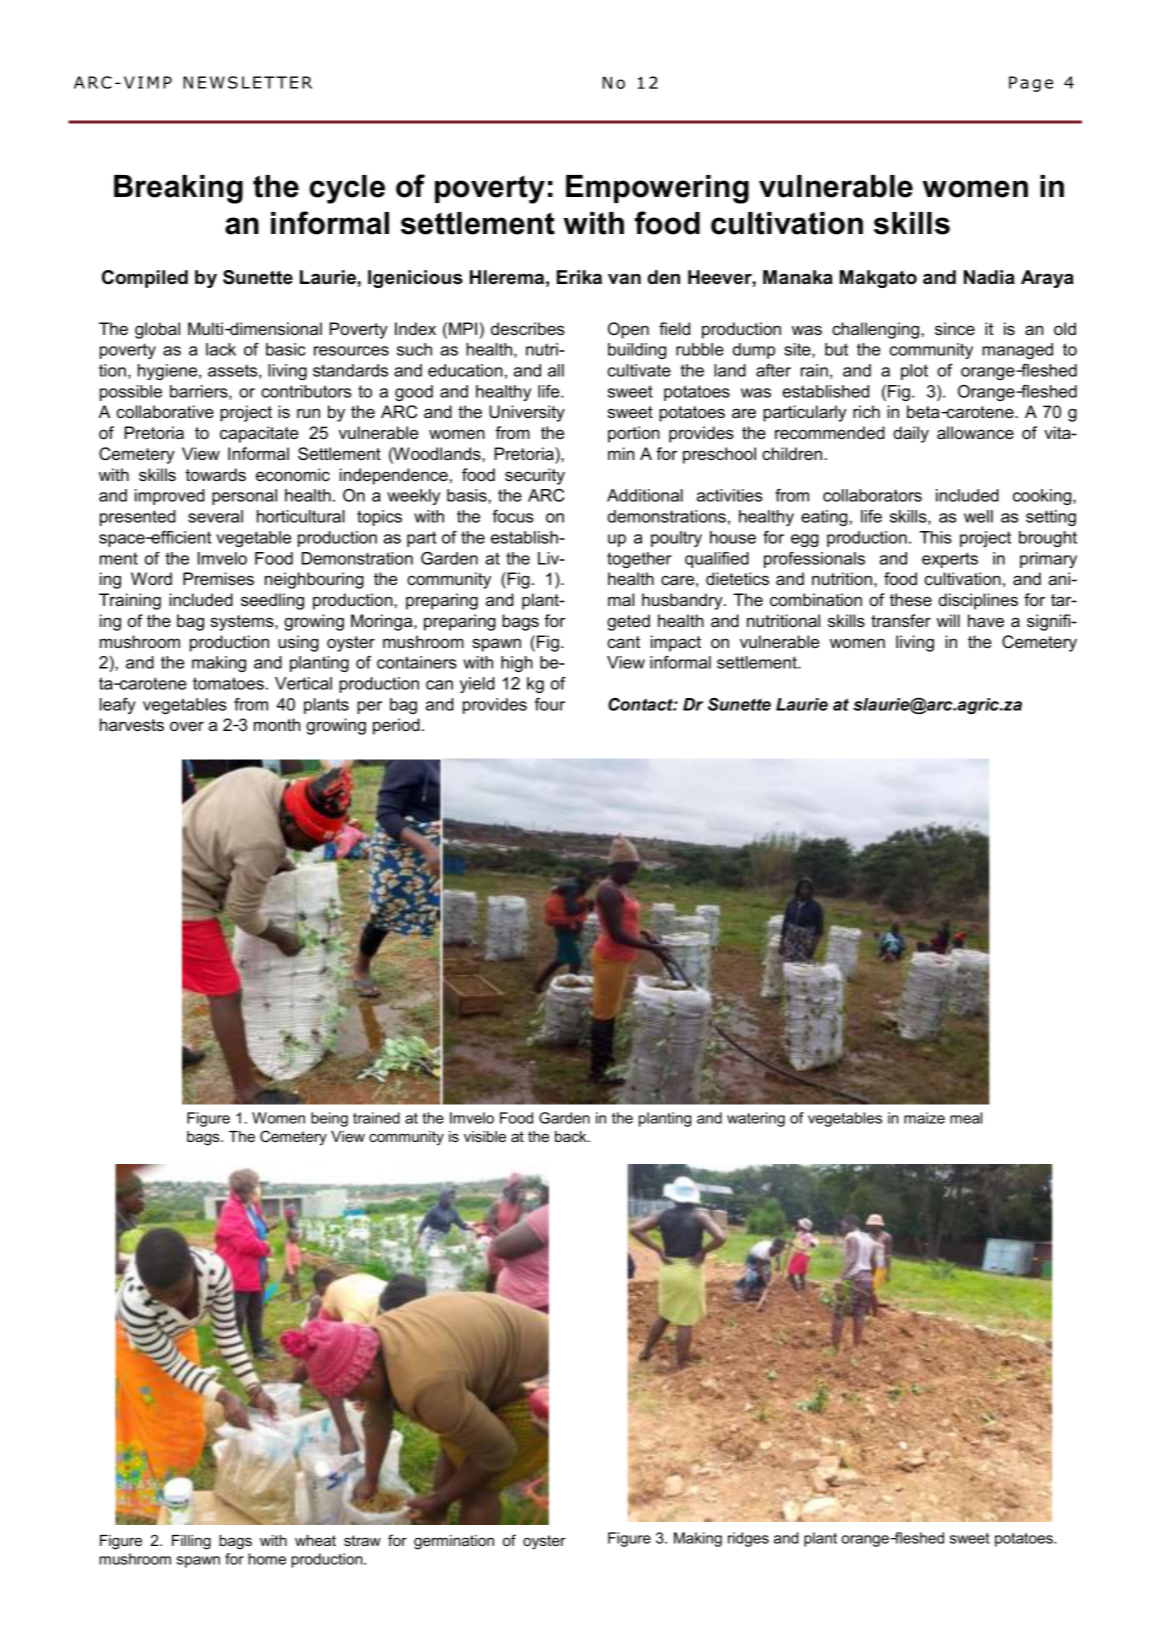 The height and width of the screenshot is (1630, 1153). What do you see at coordinates (277, 724) in the screenshot?
I see `month` at bounding box center [277, 724].
